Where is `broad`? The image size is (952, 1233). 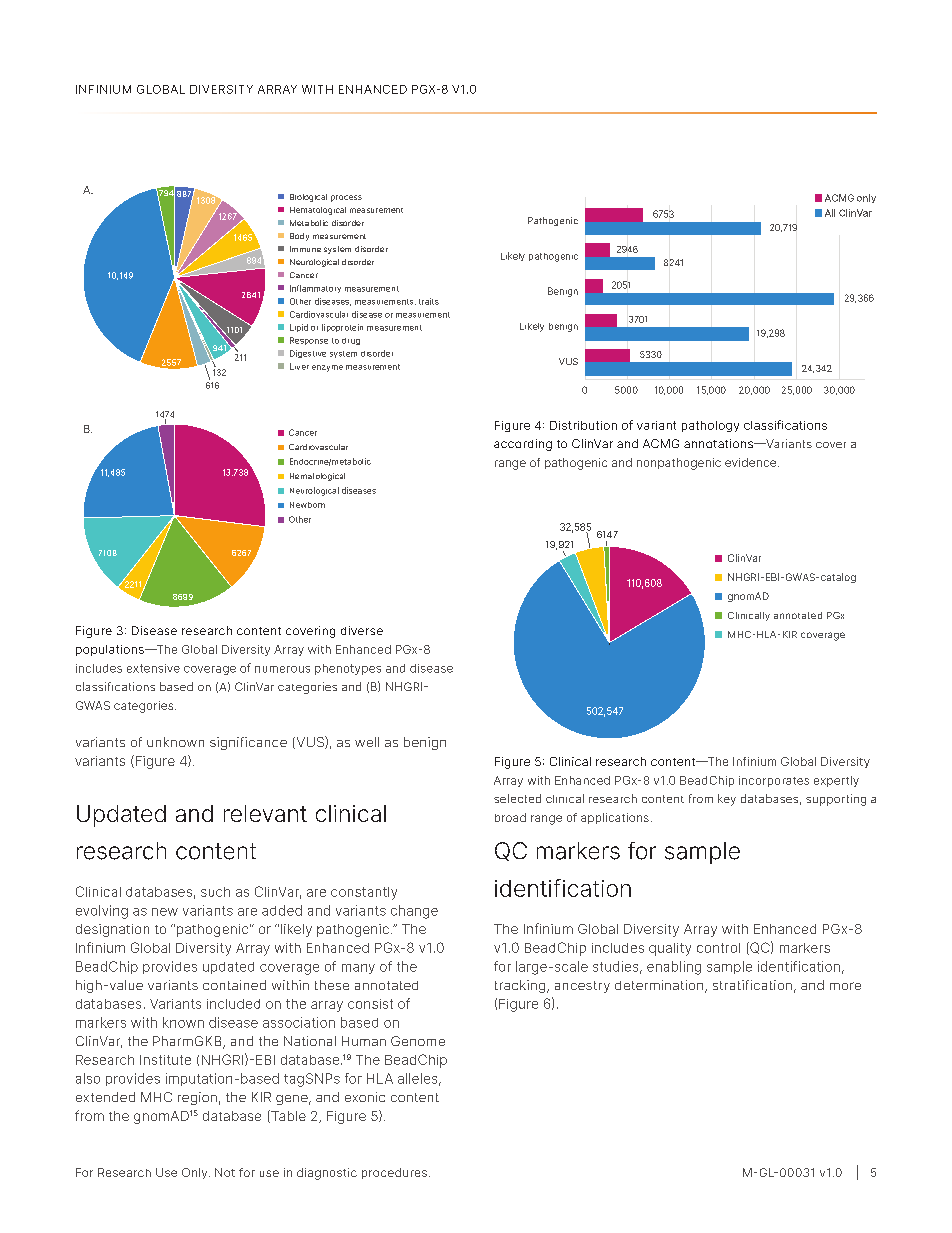
broad is located at coordinates (510, 817).
